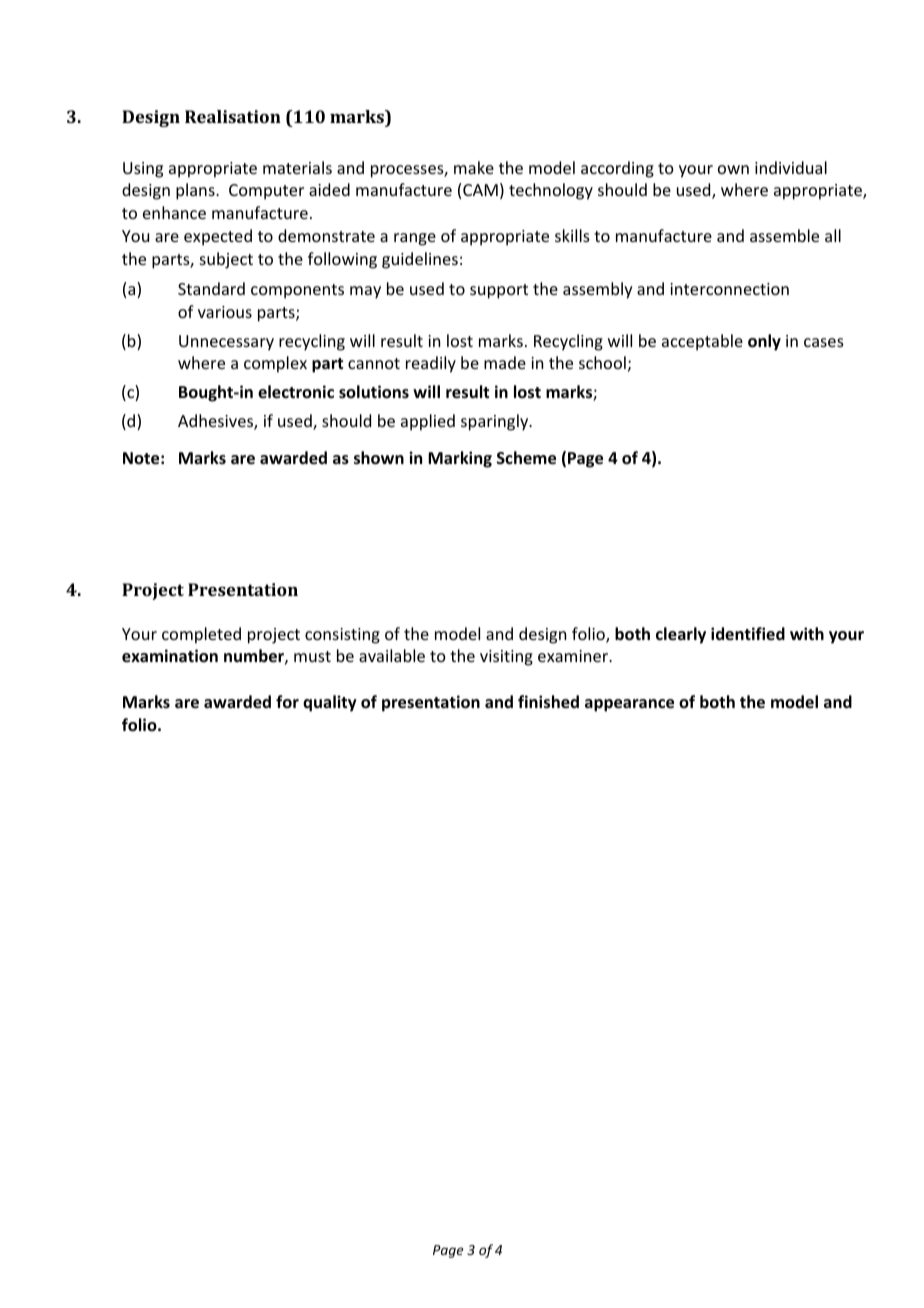 This image has width=924, height=1308. I want to click on appearance, so click(629, 705).
